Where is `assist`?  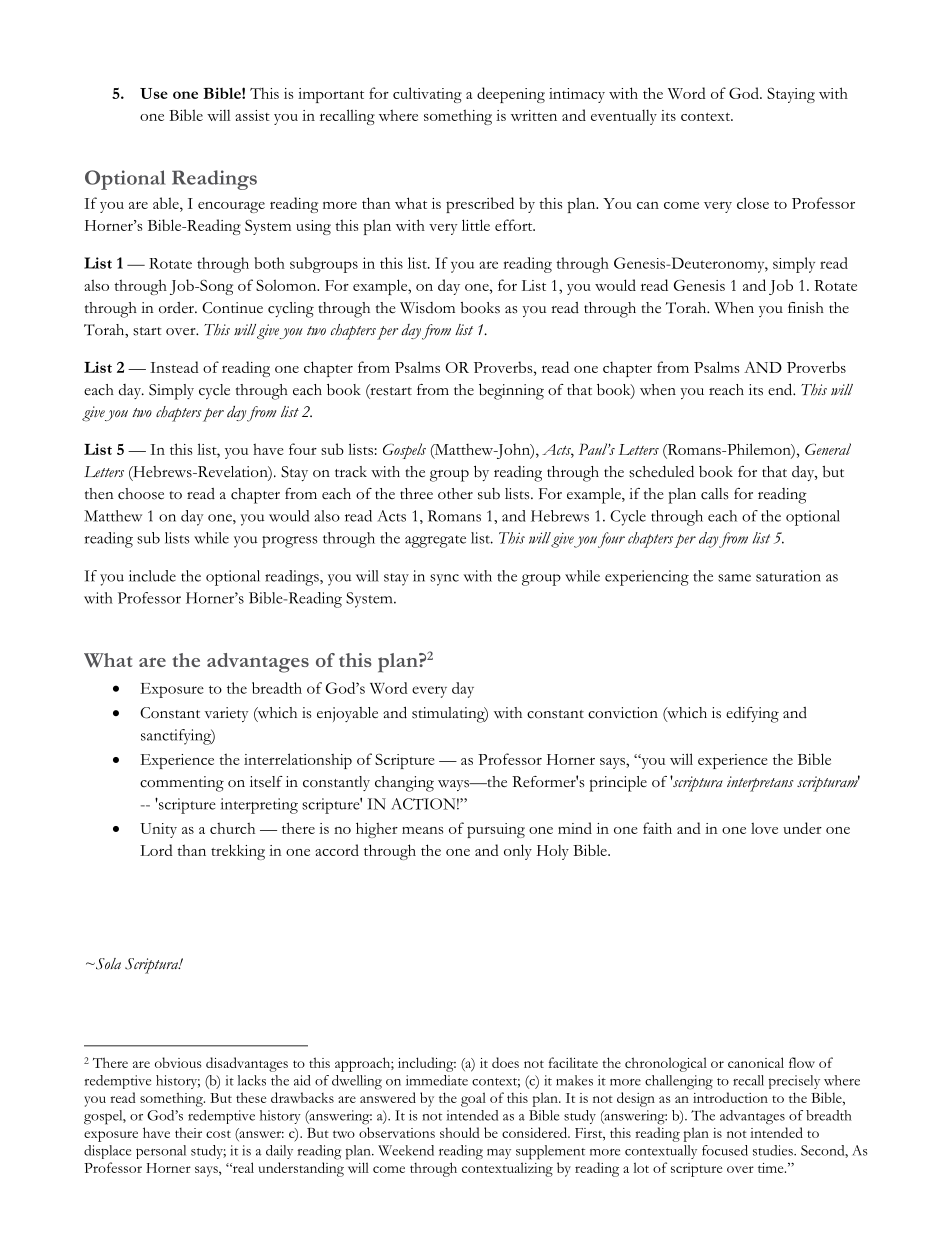 assist is located at coordinates (252, 115).
